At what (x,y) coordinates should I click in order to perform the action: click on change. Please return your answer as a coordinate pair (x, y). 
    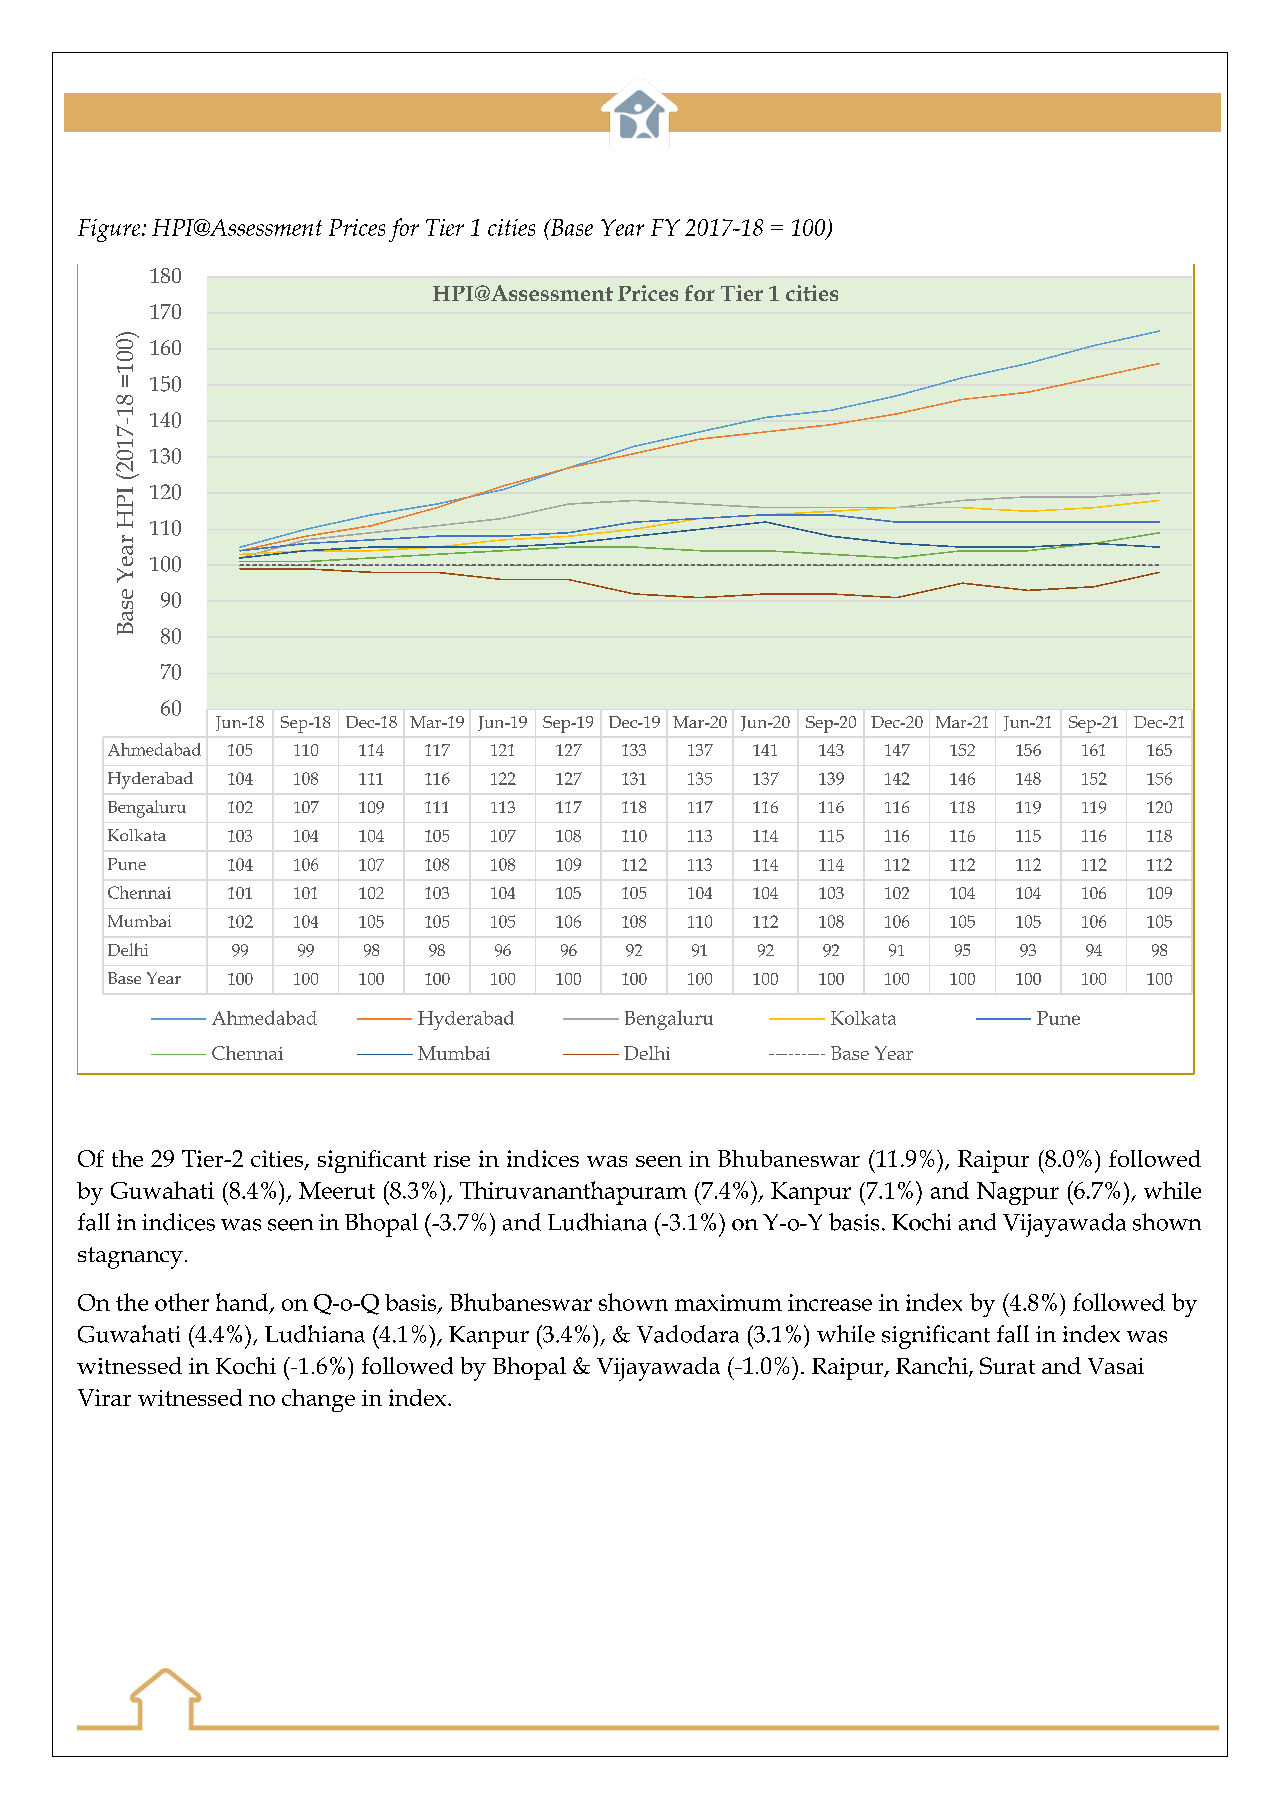
    Looking at the image, I should click on (318, 1400).
